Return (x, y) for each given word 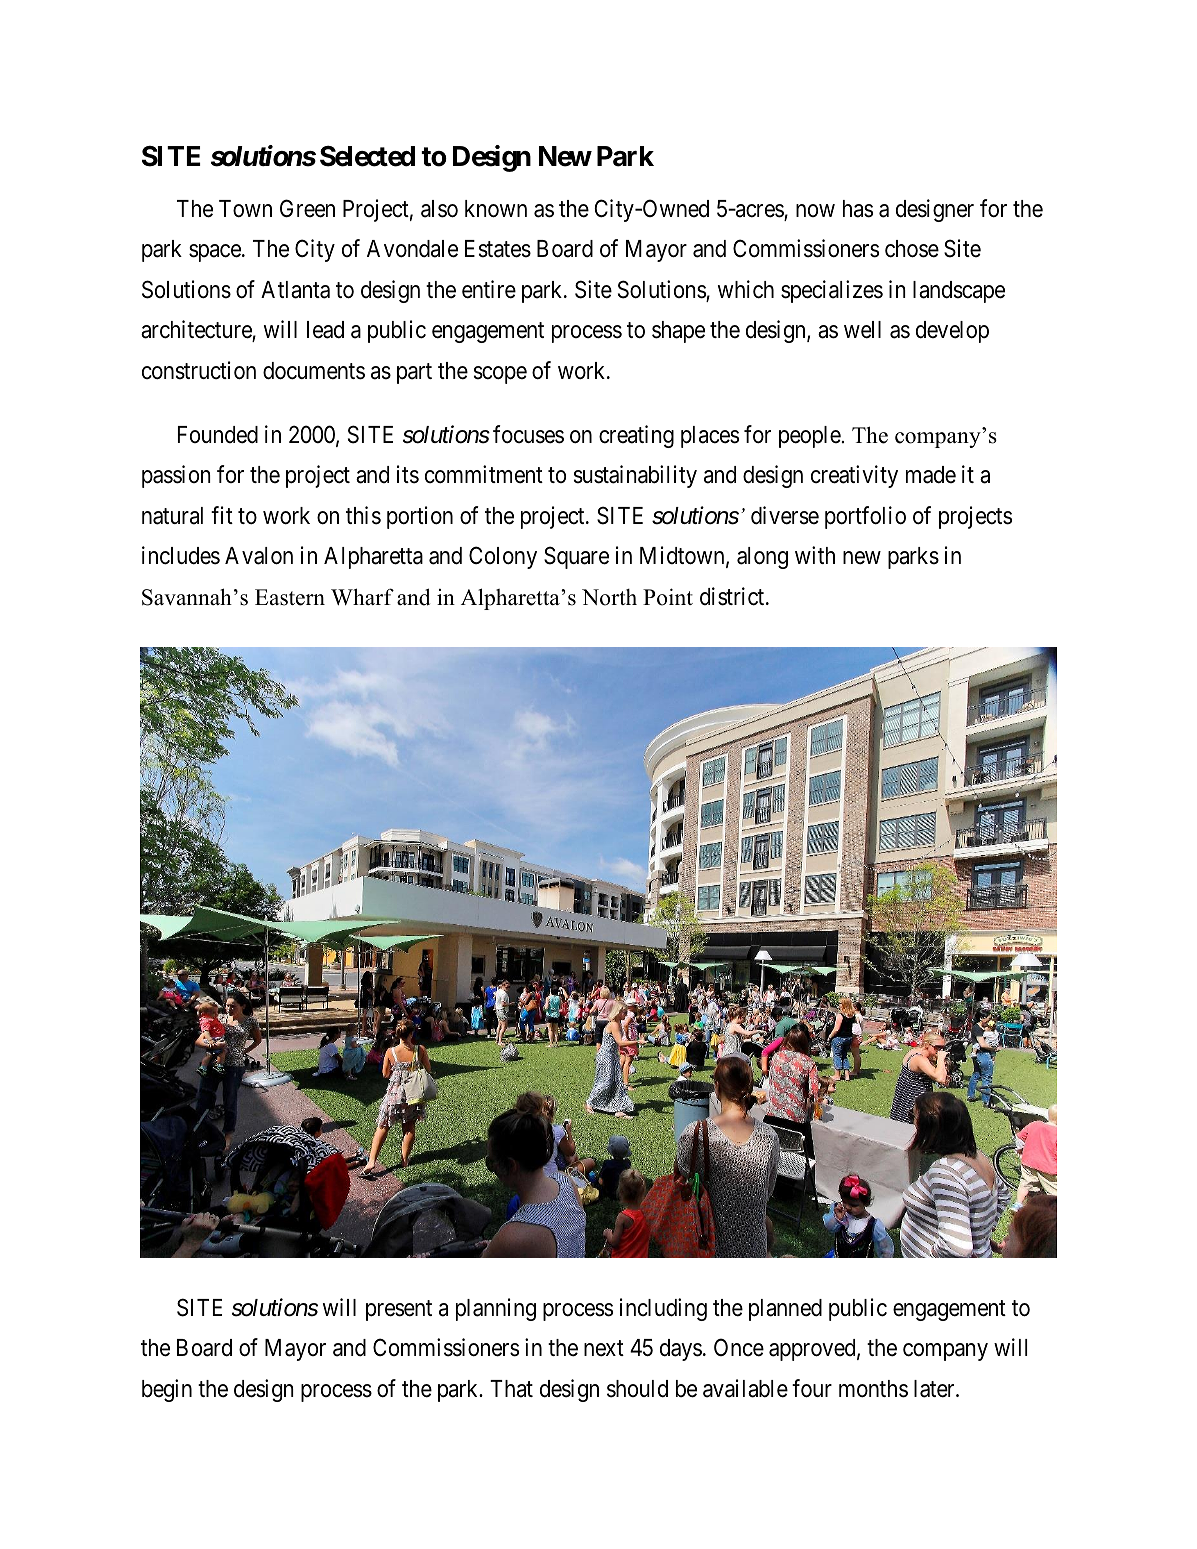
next (604, 1349)
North (609, 597)
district (733, 596)
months (873, 1389)
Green (307, 208)
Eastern (290, 597)
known (496, 209)
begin (167, 1390)
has (858, 209)
